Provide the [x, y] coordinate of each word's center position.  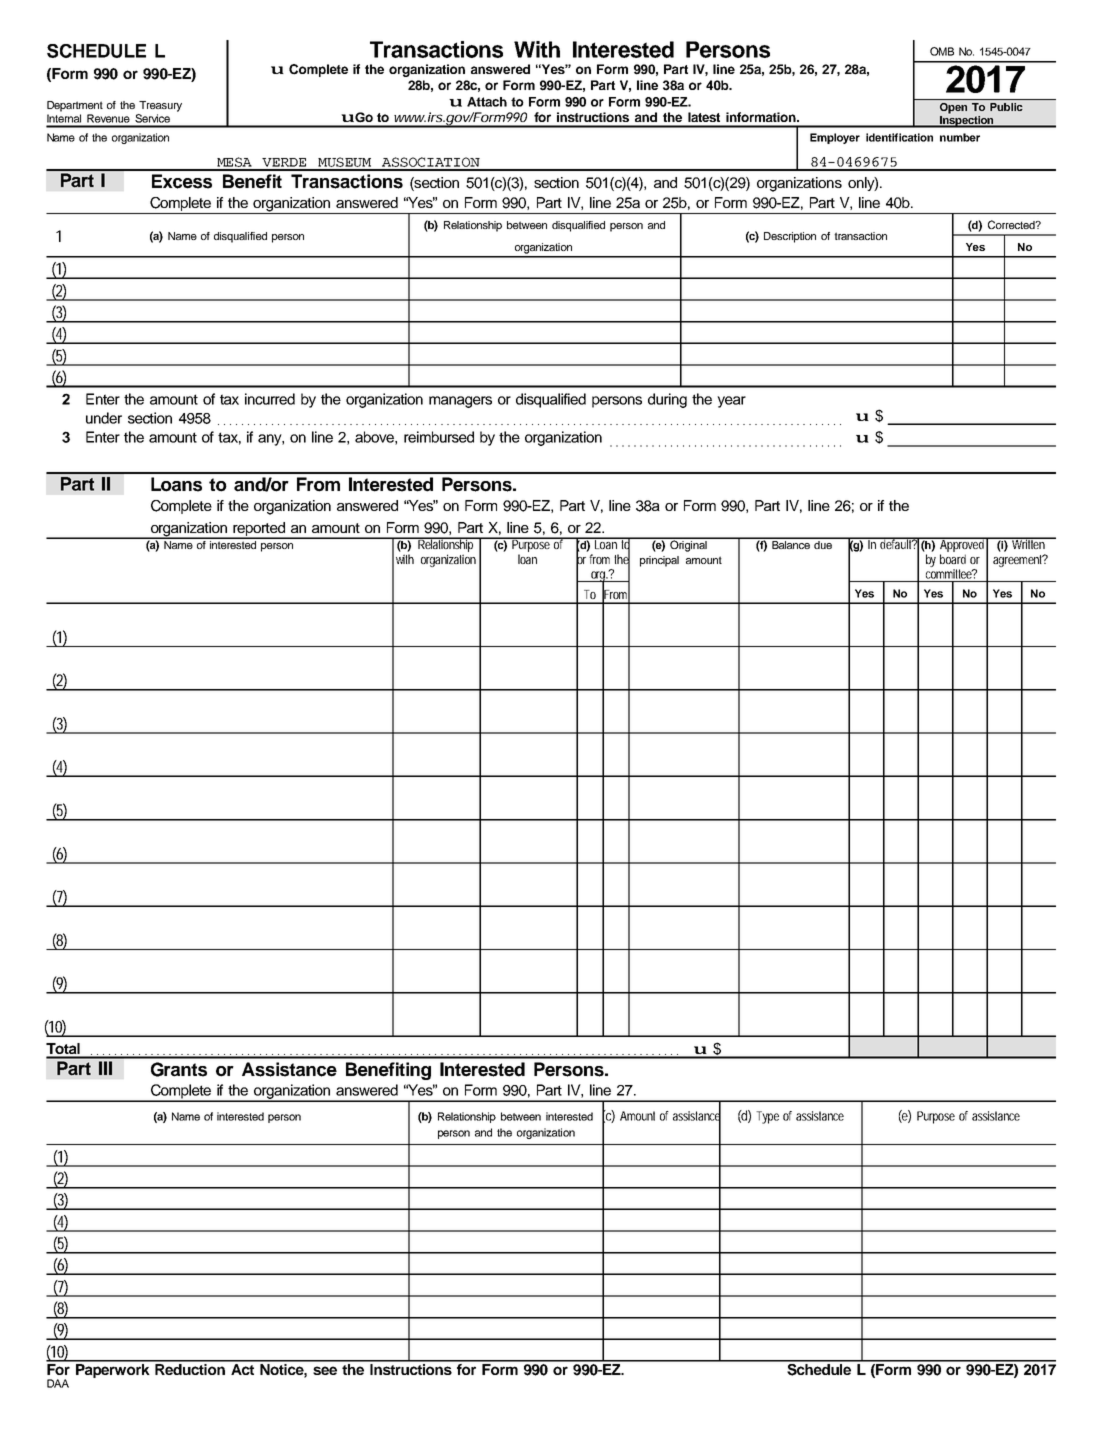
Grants [179, 1069]
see [325, 1370]
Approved [962, 546]
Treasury [160, 106]
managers [460, 402]
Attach [487, 102]
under [104, 418]
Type [767, 1117]
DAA [58, 1383]
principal [659, 561]
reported [259, 530]
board [953, 559]
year [731, 402]
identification [899, 137]
